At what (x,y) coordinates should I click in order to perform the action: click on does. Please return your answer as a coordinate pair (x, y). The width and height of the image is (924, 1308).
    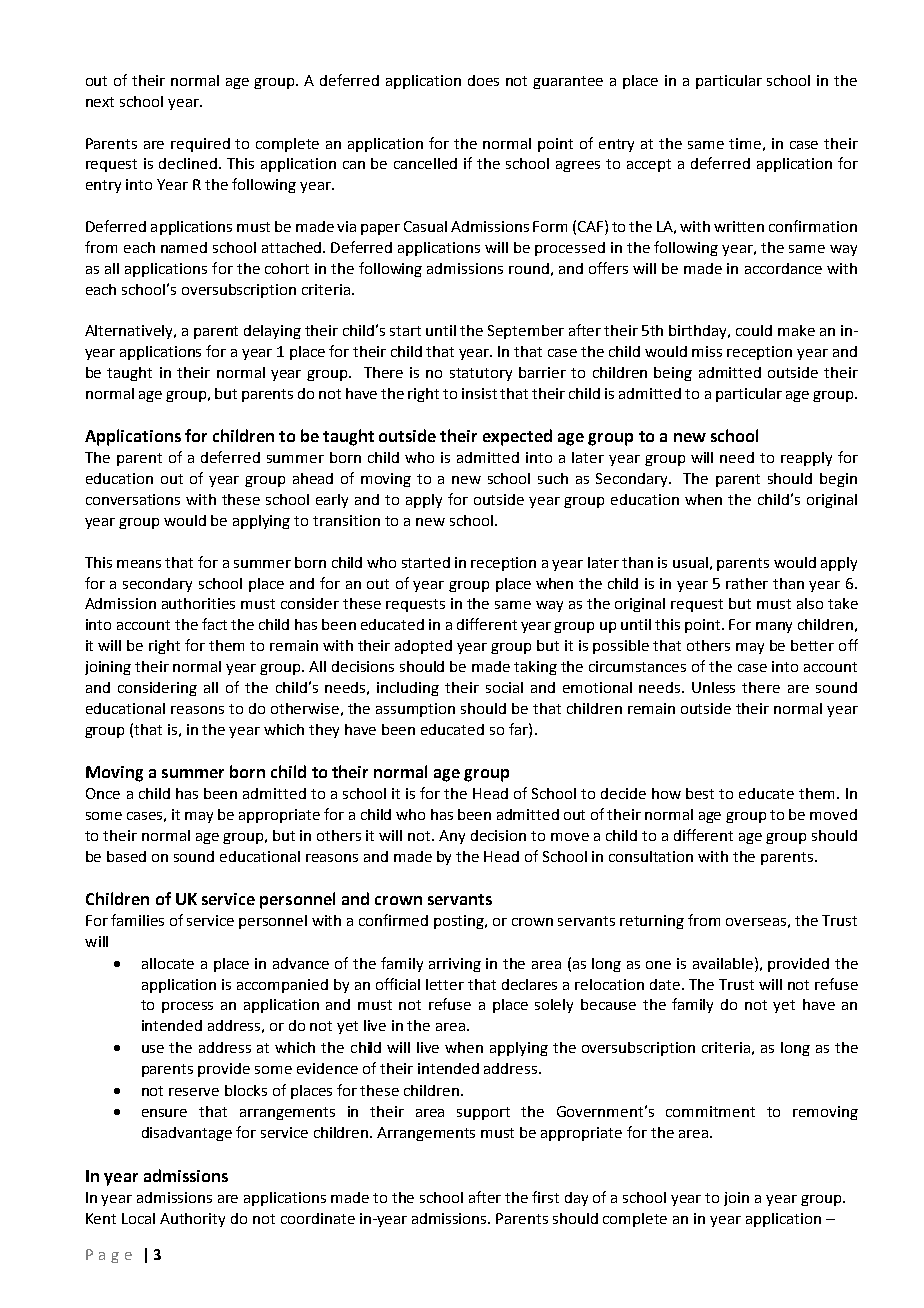
    Looking at the image, I should click on (483, 80).
